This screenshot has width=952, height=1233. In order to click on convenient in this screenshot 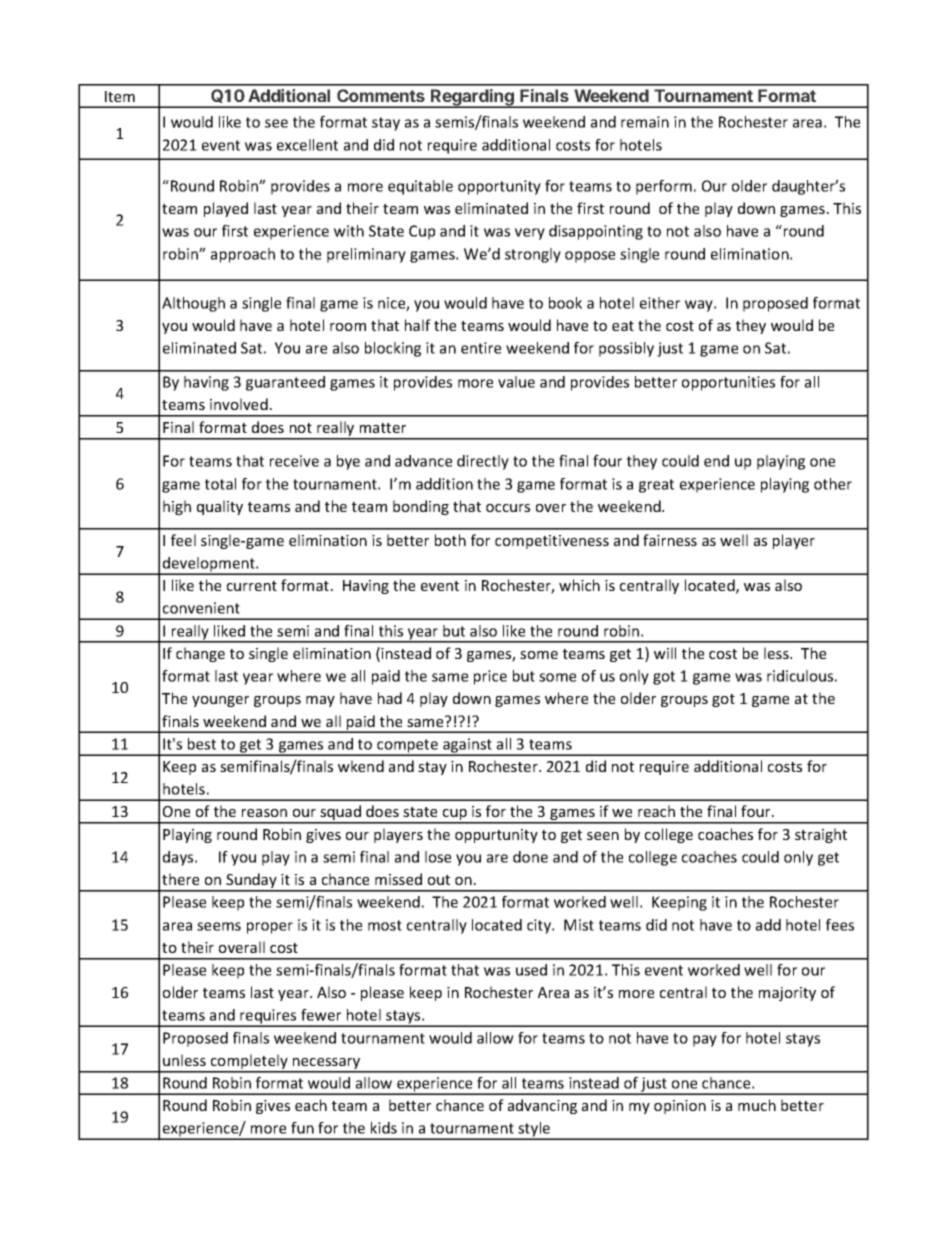, I will do `click(201, 608)`.
